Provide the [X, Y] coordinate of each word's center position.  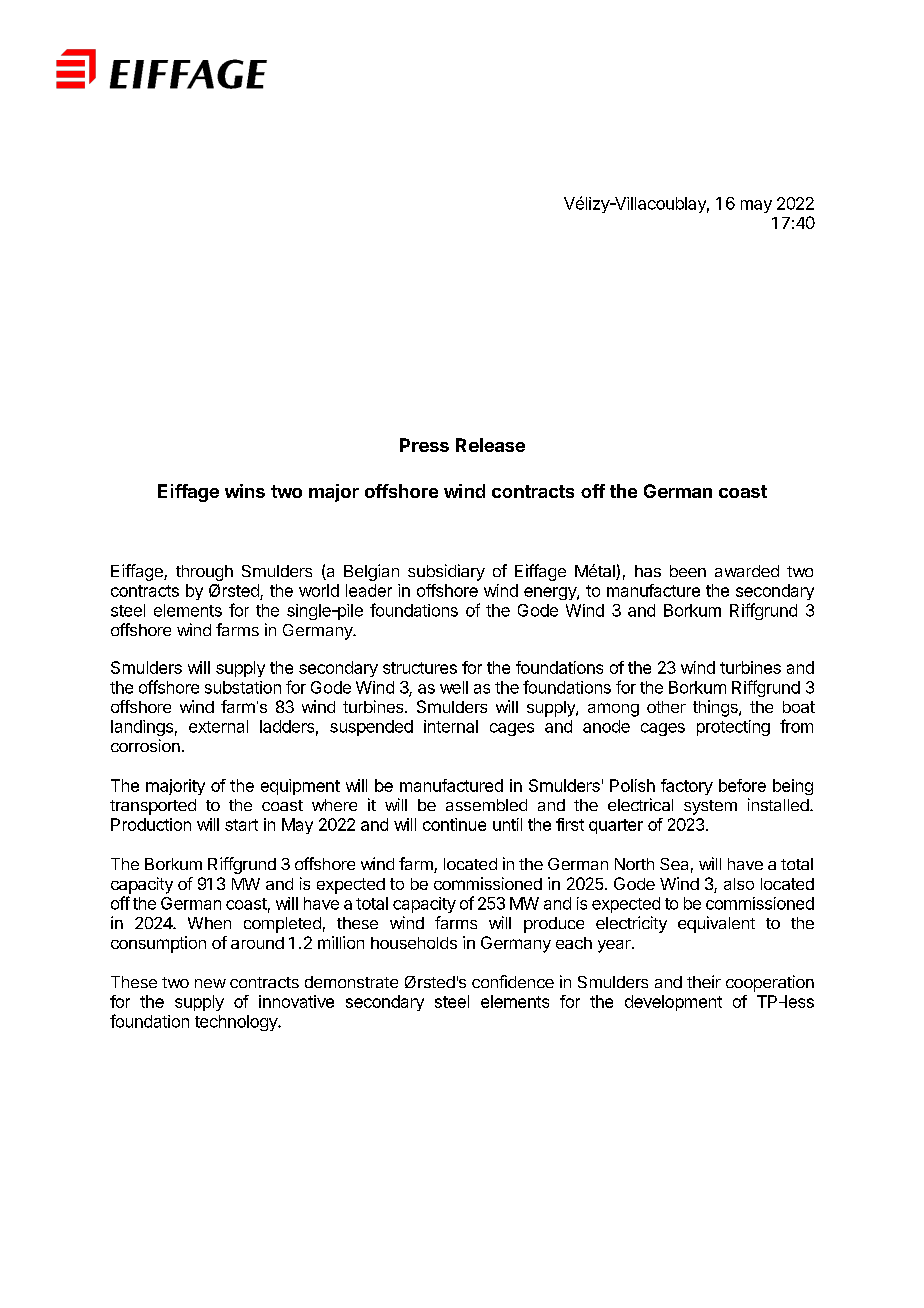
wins [245, 491]
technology [237, 1023]
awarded [747, 571]
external [218, 726]
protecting [733, 728]
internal [451, 726]
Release [490, 445]
